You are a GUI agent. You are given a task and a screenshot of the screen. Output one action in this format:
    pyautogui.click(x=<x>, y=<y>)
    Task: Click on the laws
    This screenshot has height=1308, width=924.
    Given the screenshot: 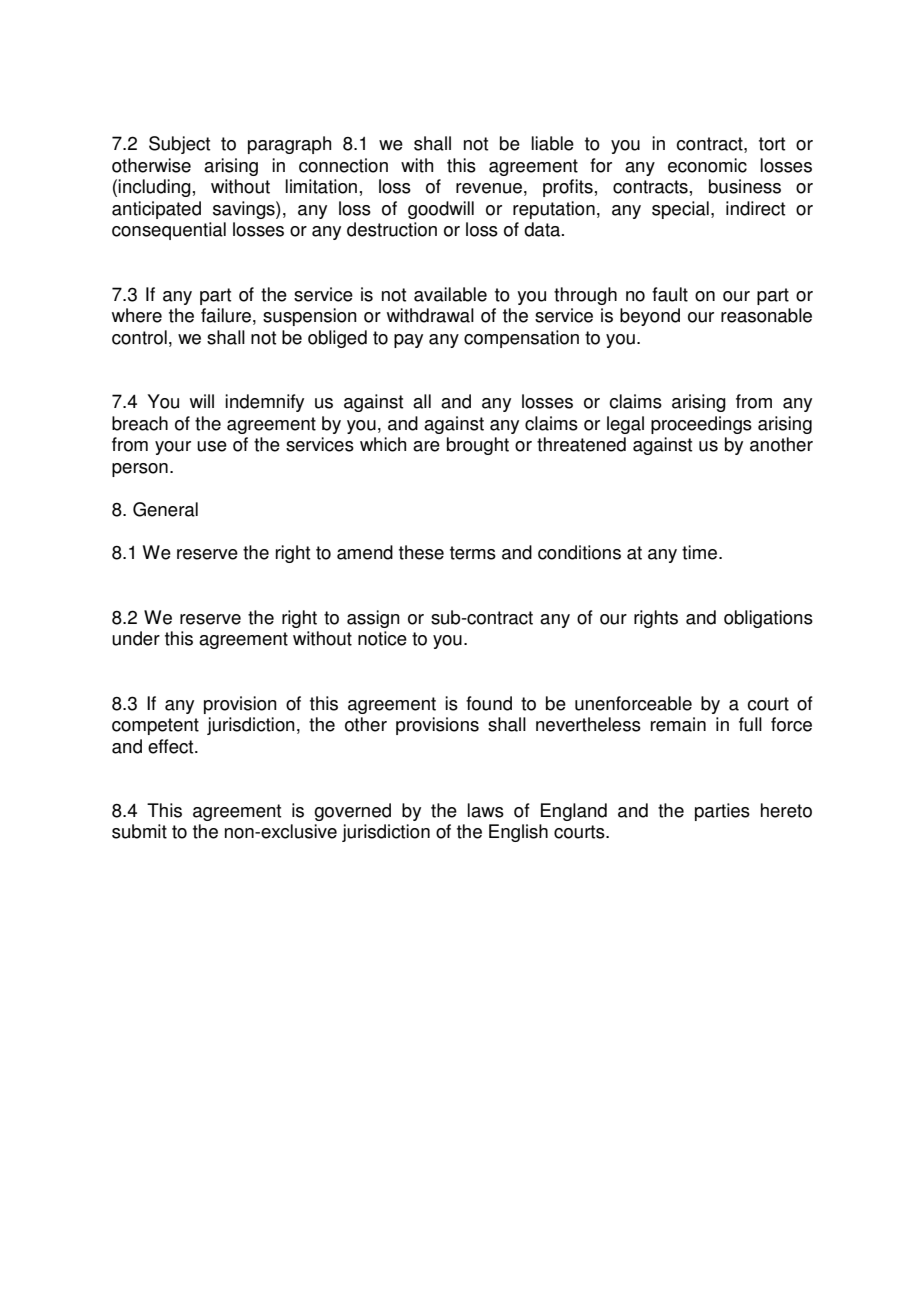 What is the action you would take?
    pyautogui.click(x=486, y=810)
